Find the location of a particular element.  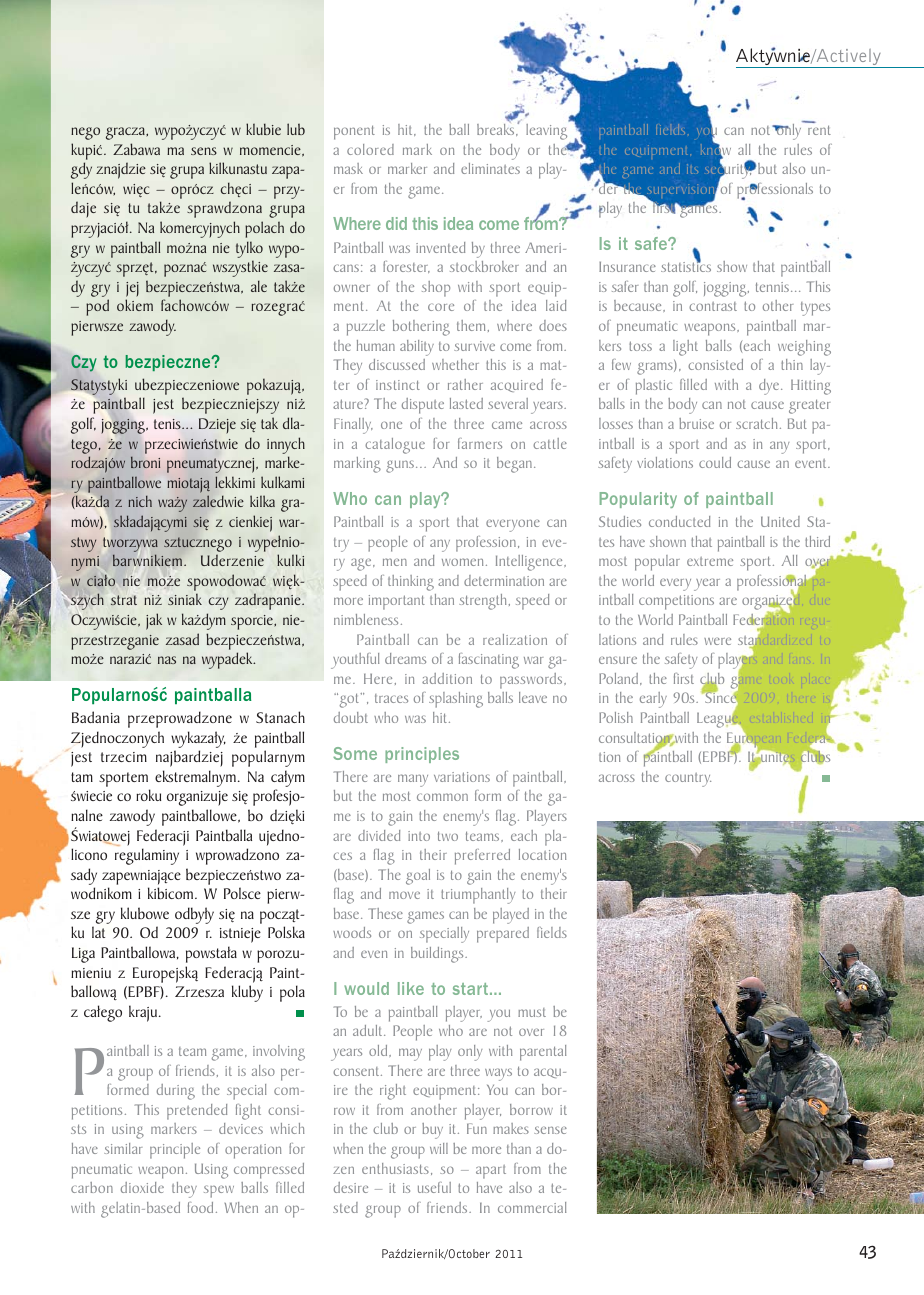

were is located at coordinates (717, 641).
